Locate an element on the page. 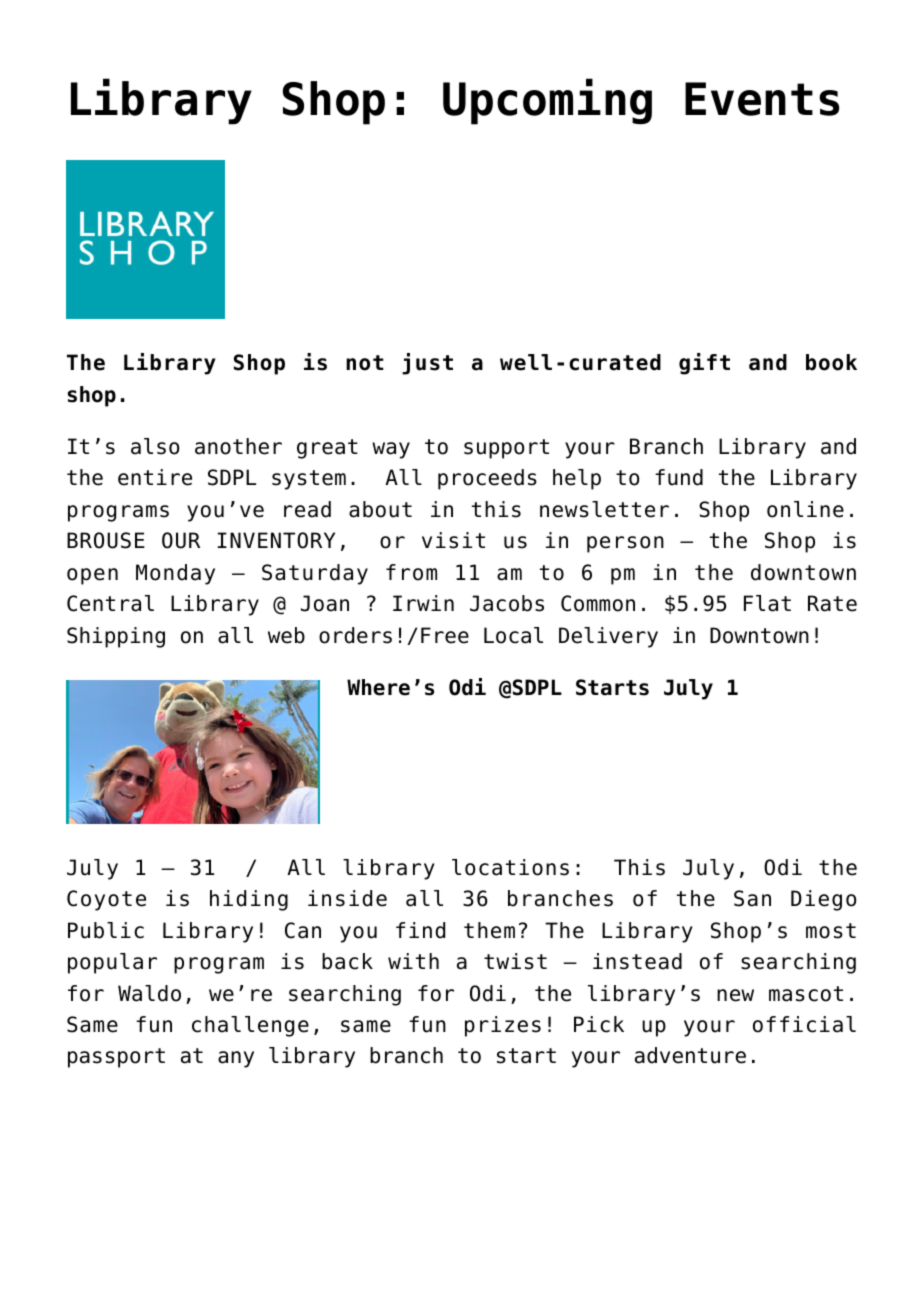 This document has width=924, height=1308. also is located at coordinates (155, 446).
